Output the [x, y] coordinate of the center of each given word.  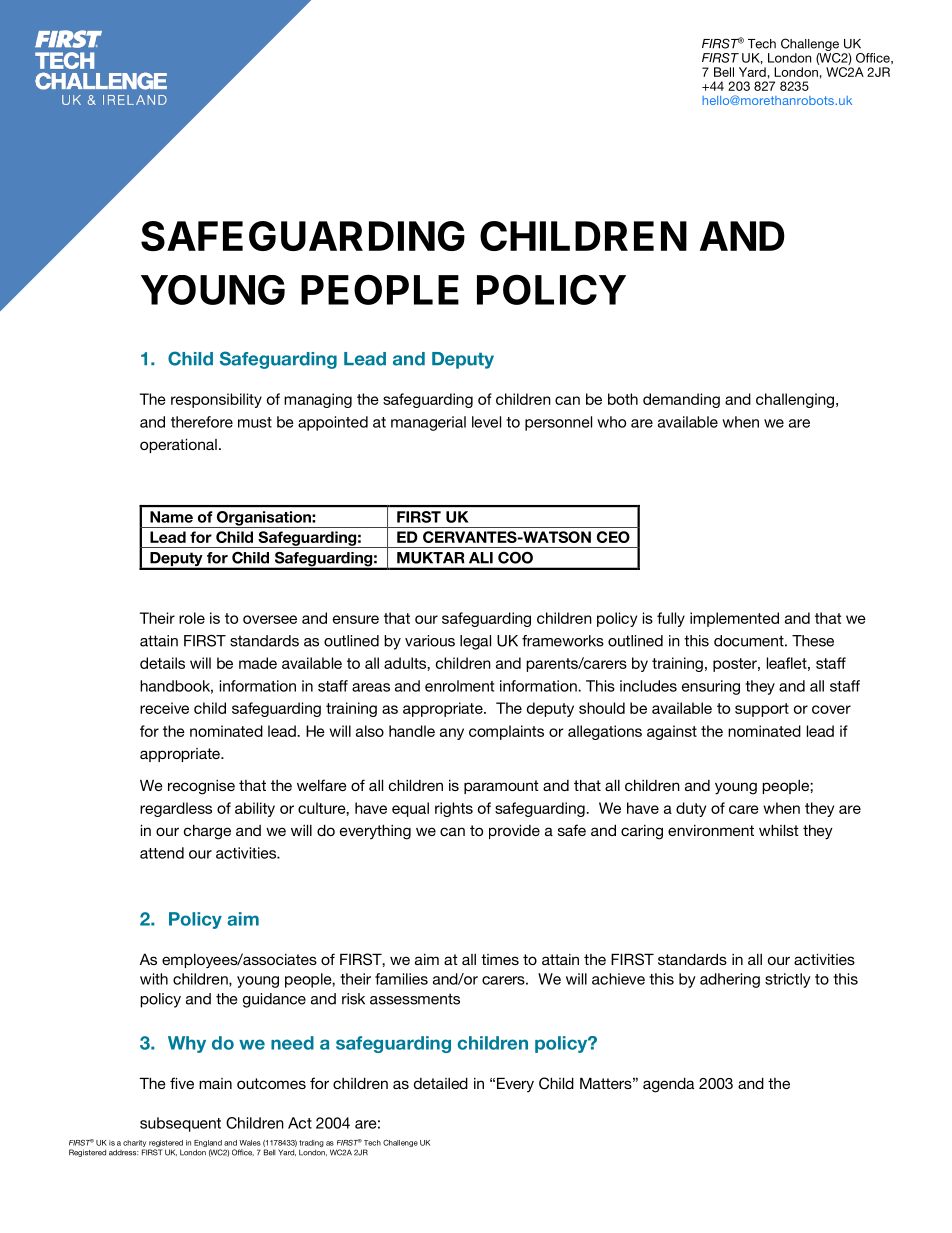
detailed [441, 1083]
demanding [681, 400]
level [486, 422]
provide [514, 831]
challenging [796, 400]
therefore [202, 422]
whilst [779, 830]
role [192, 618]
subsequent [180, 1124]
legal [475, 642]
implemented [734, 619]
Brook [778, 58]
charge [207, 832]
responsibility [216, 400]
